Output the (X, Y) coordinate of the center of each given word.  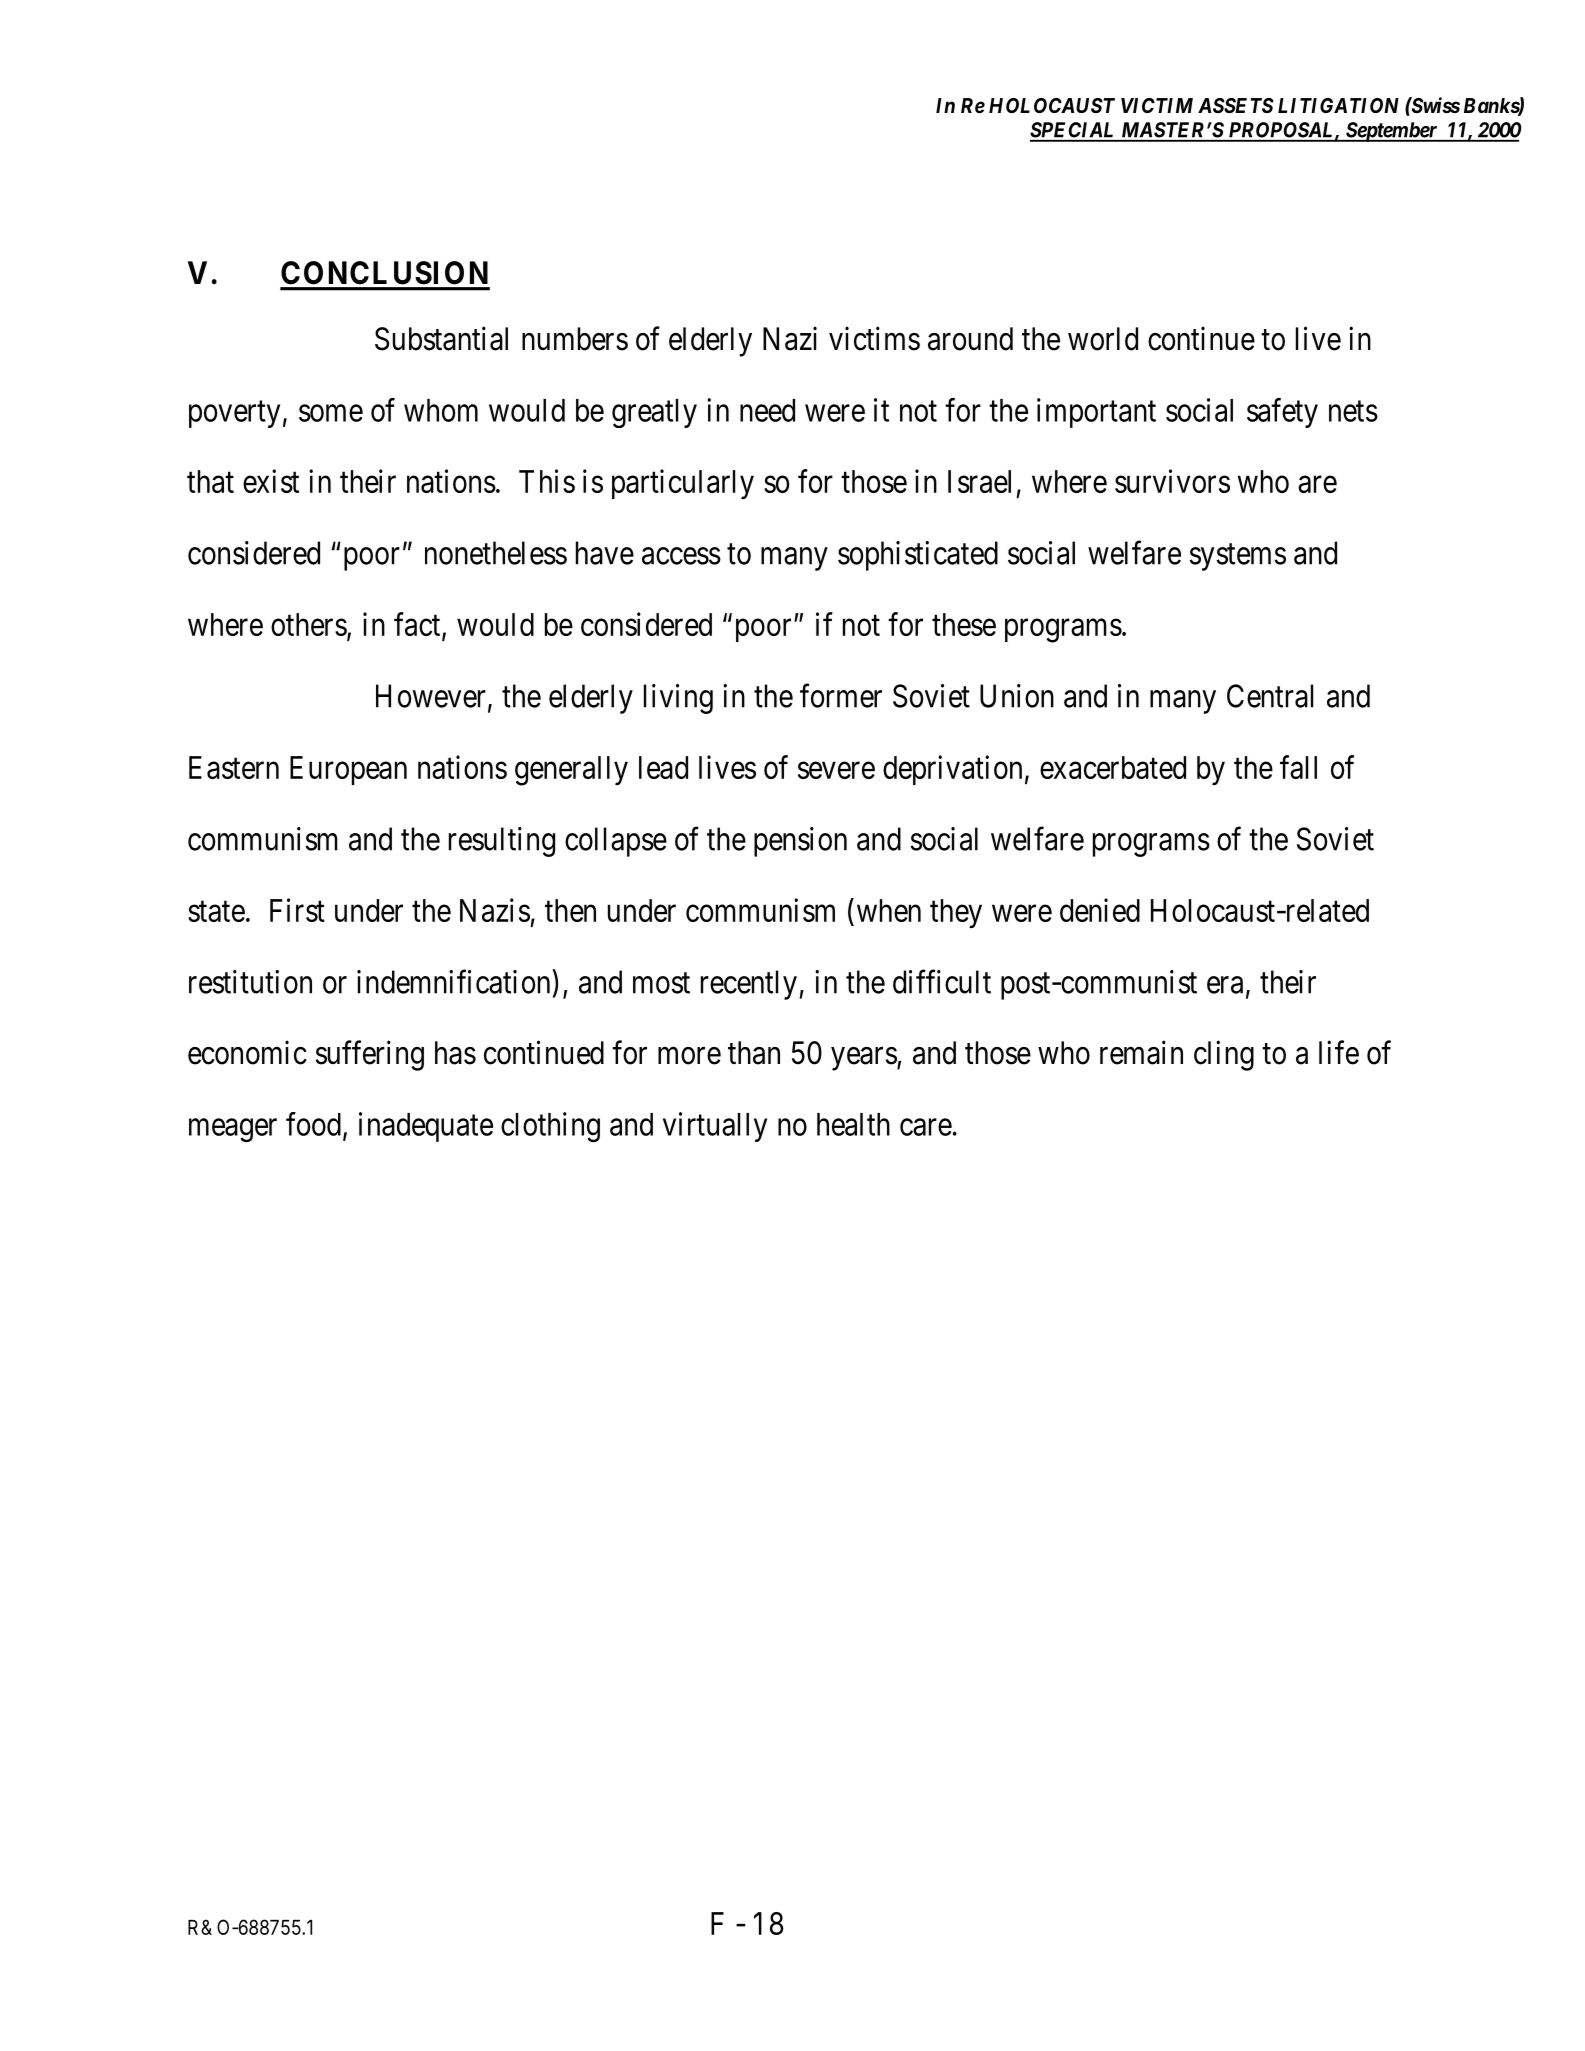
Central (1270, 696)
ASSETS (1236, 105)
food (315, 1125)
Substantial (441, 338)
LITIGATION (1338, 105)
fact (418, 625)
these (964, 624)
